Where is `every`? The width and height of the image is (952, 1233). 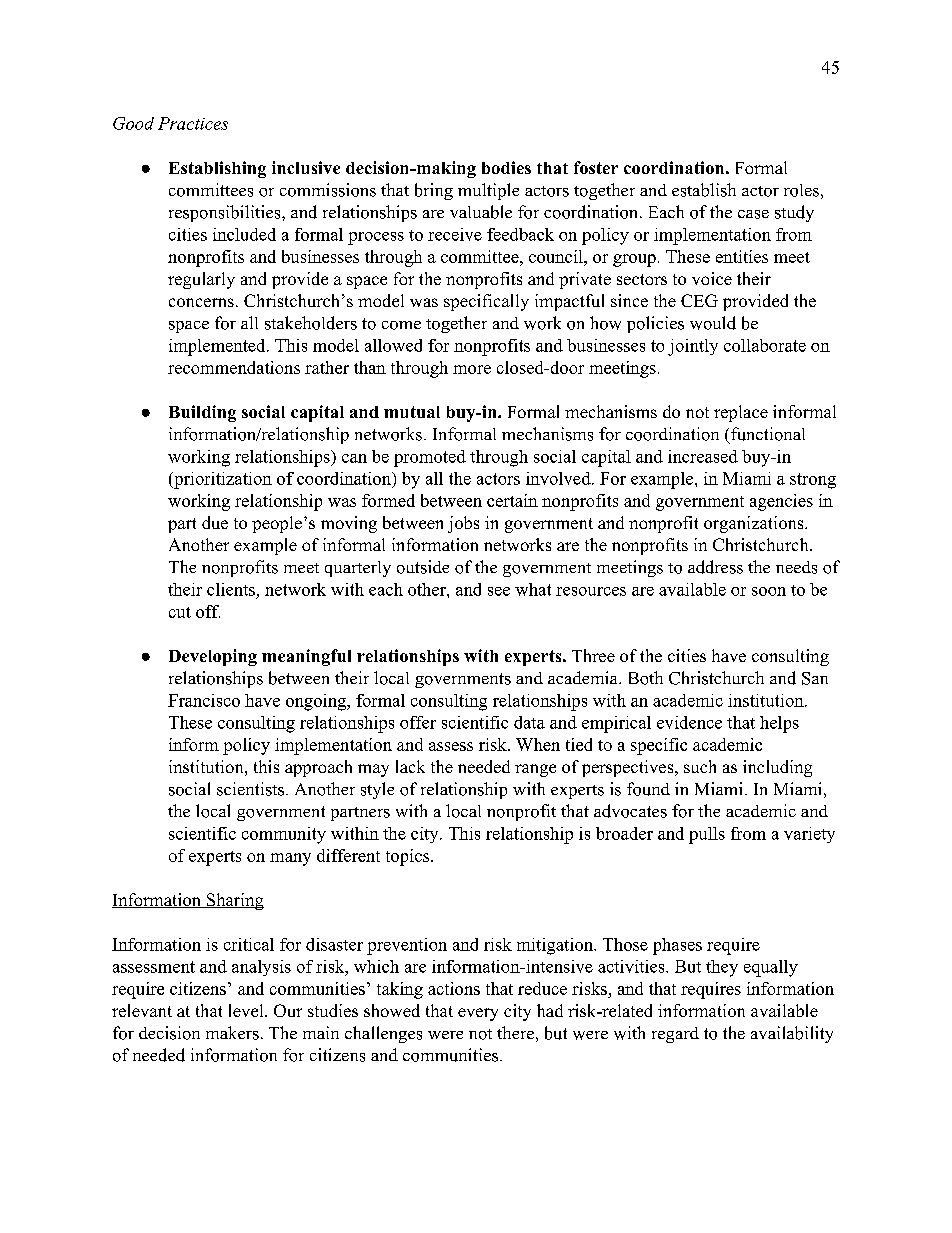
every is located at coordinates (478, 1014).
